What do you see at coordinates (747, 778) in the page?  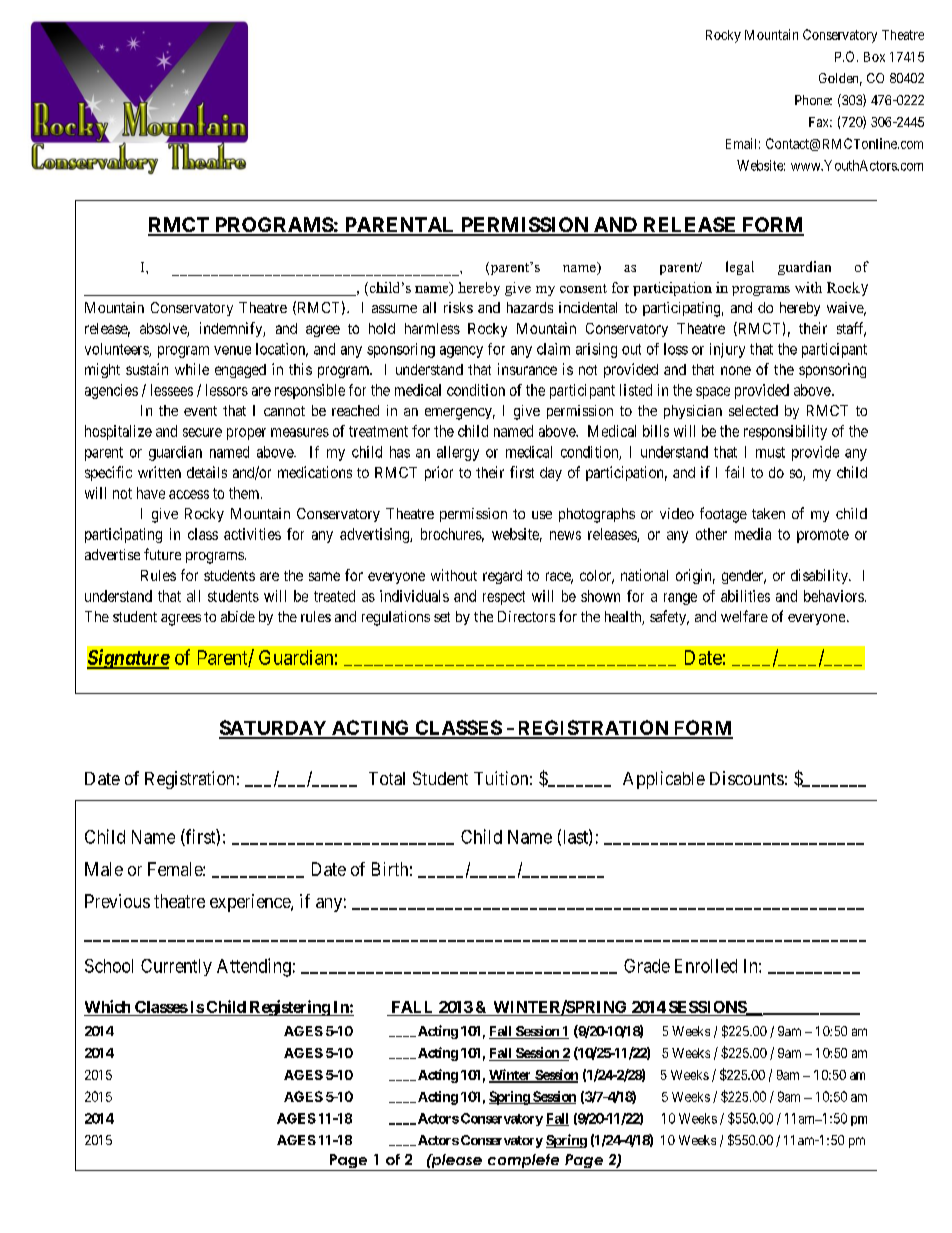 I see `Discounts` at bounding box center [747, 778].
